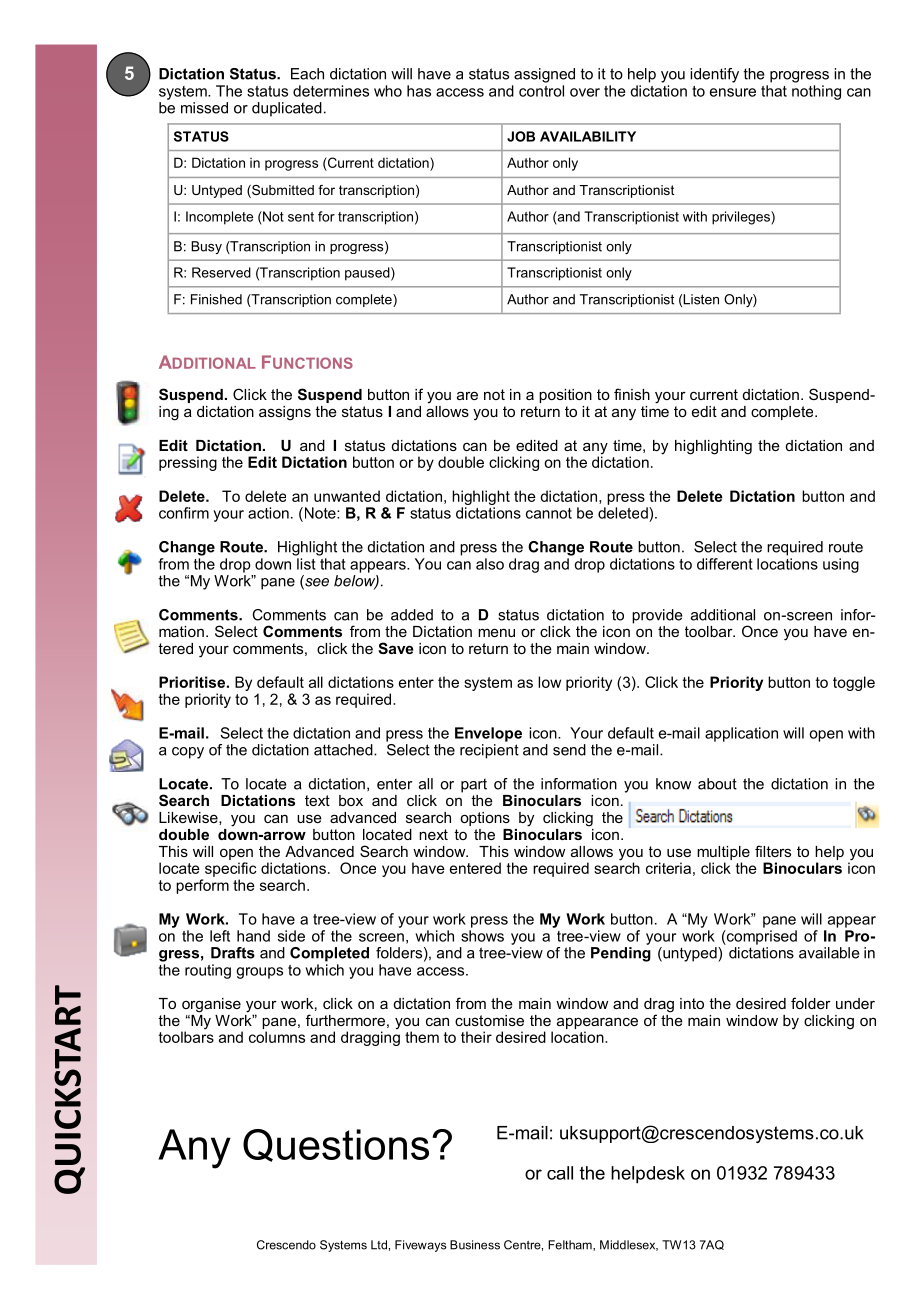  Describe the element at coordinates (549, 513) in the screenshot. I see `cannot` at that location.
